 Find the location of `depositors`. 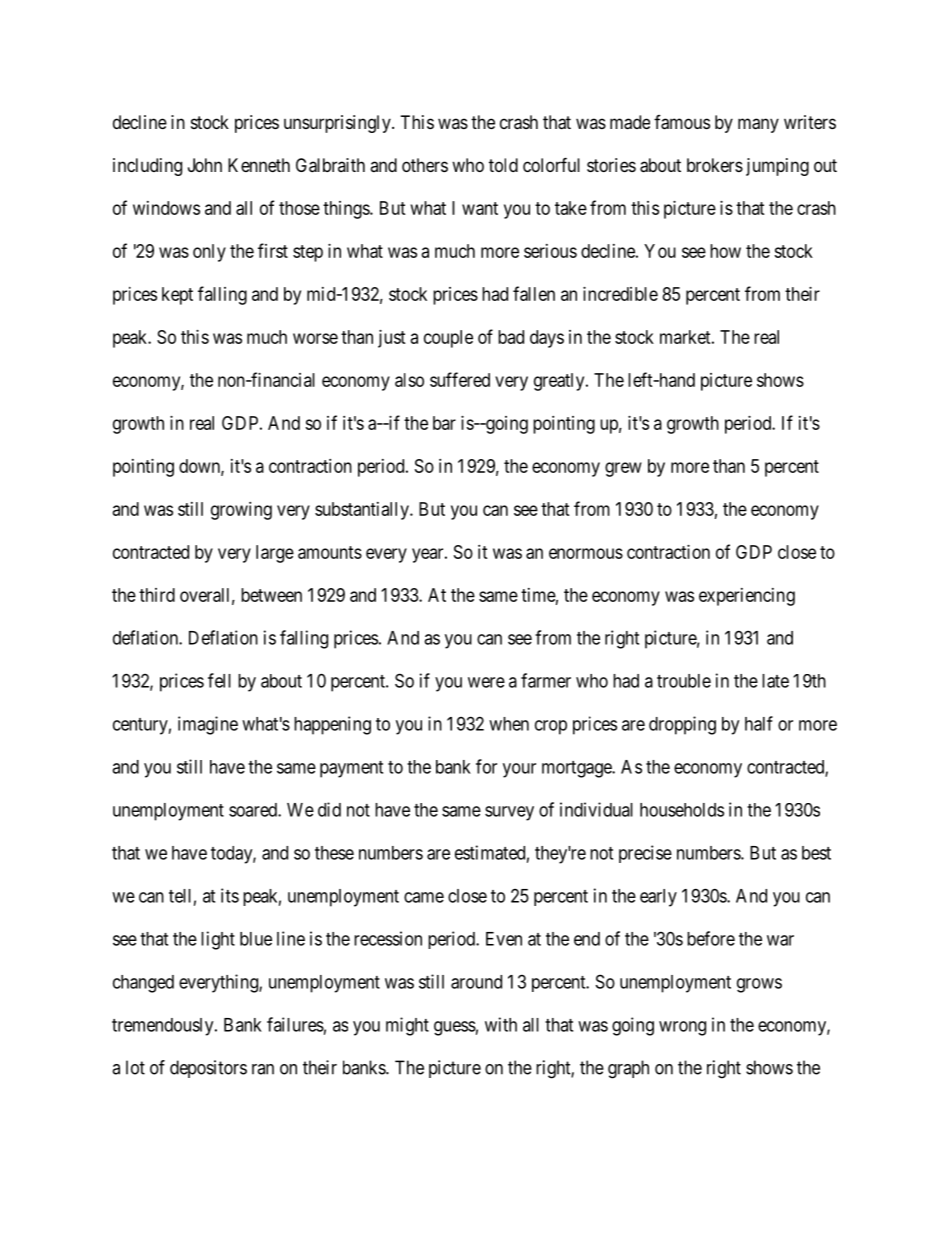

depositors is located at coordinates (208, 1069).
